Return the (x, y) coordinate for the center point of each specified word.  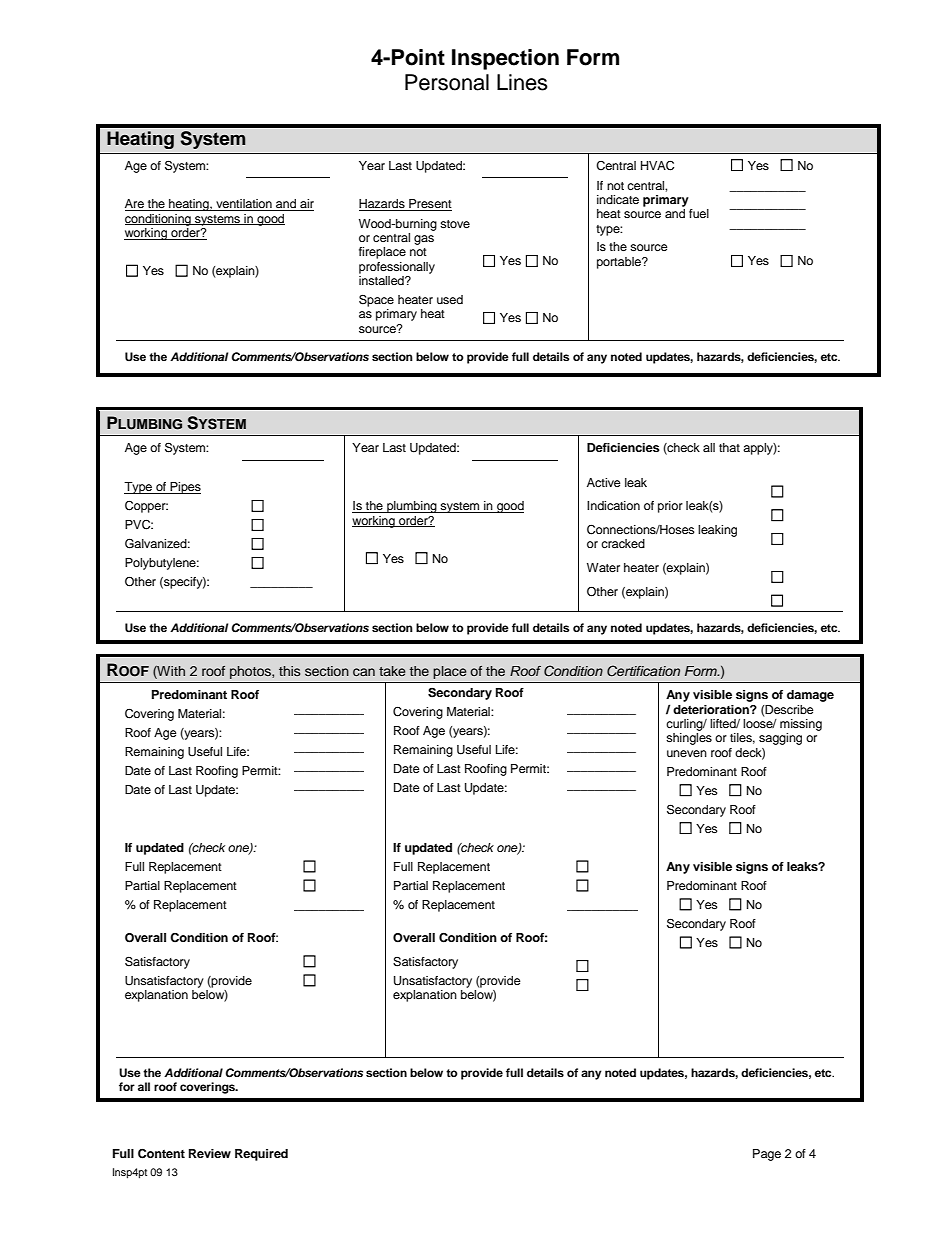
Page (767, 1155)
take (392, 671)
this (289, 671)
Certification (643, 671)
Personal (447, 82)
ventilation (244, 205)
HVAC (657, 166)
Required (261, 1155)
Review (210, 1153)
